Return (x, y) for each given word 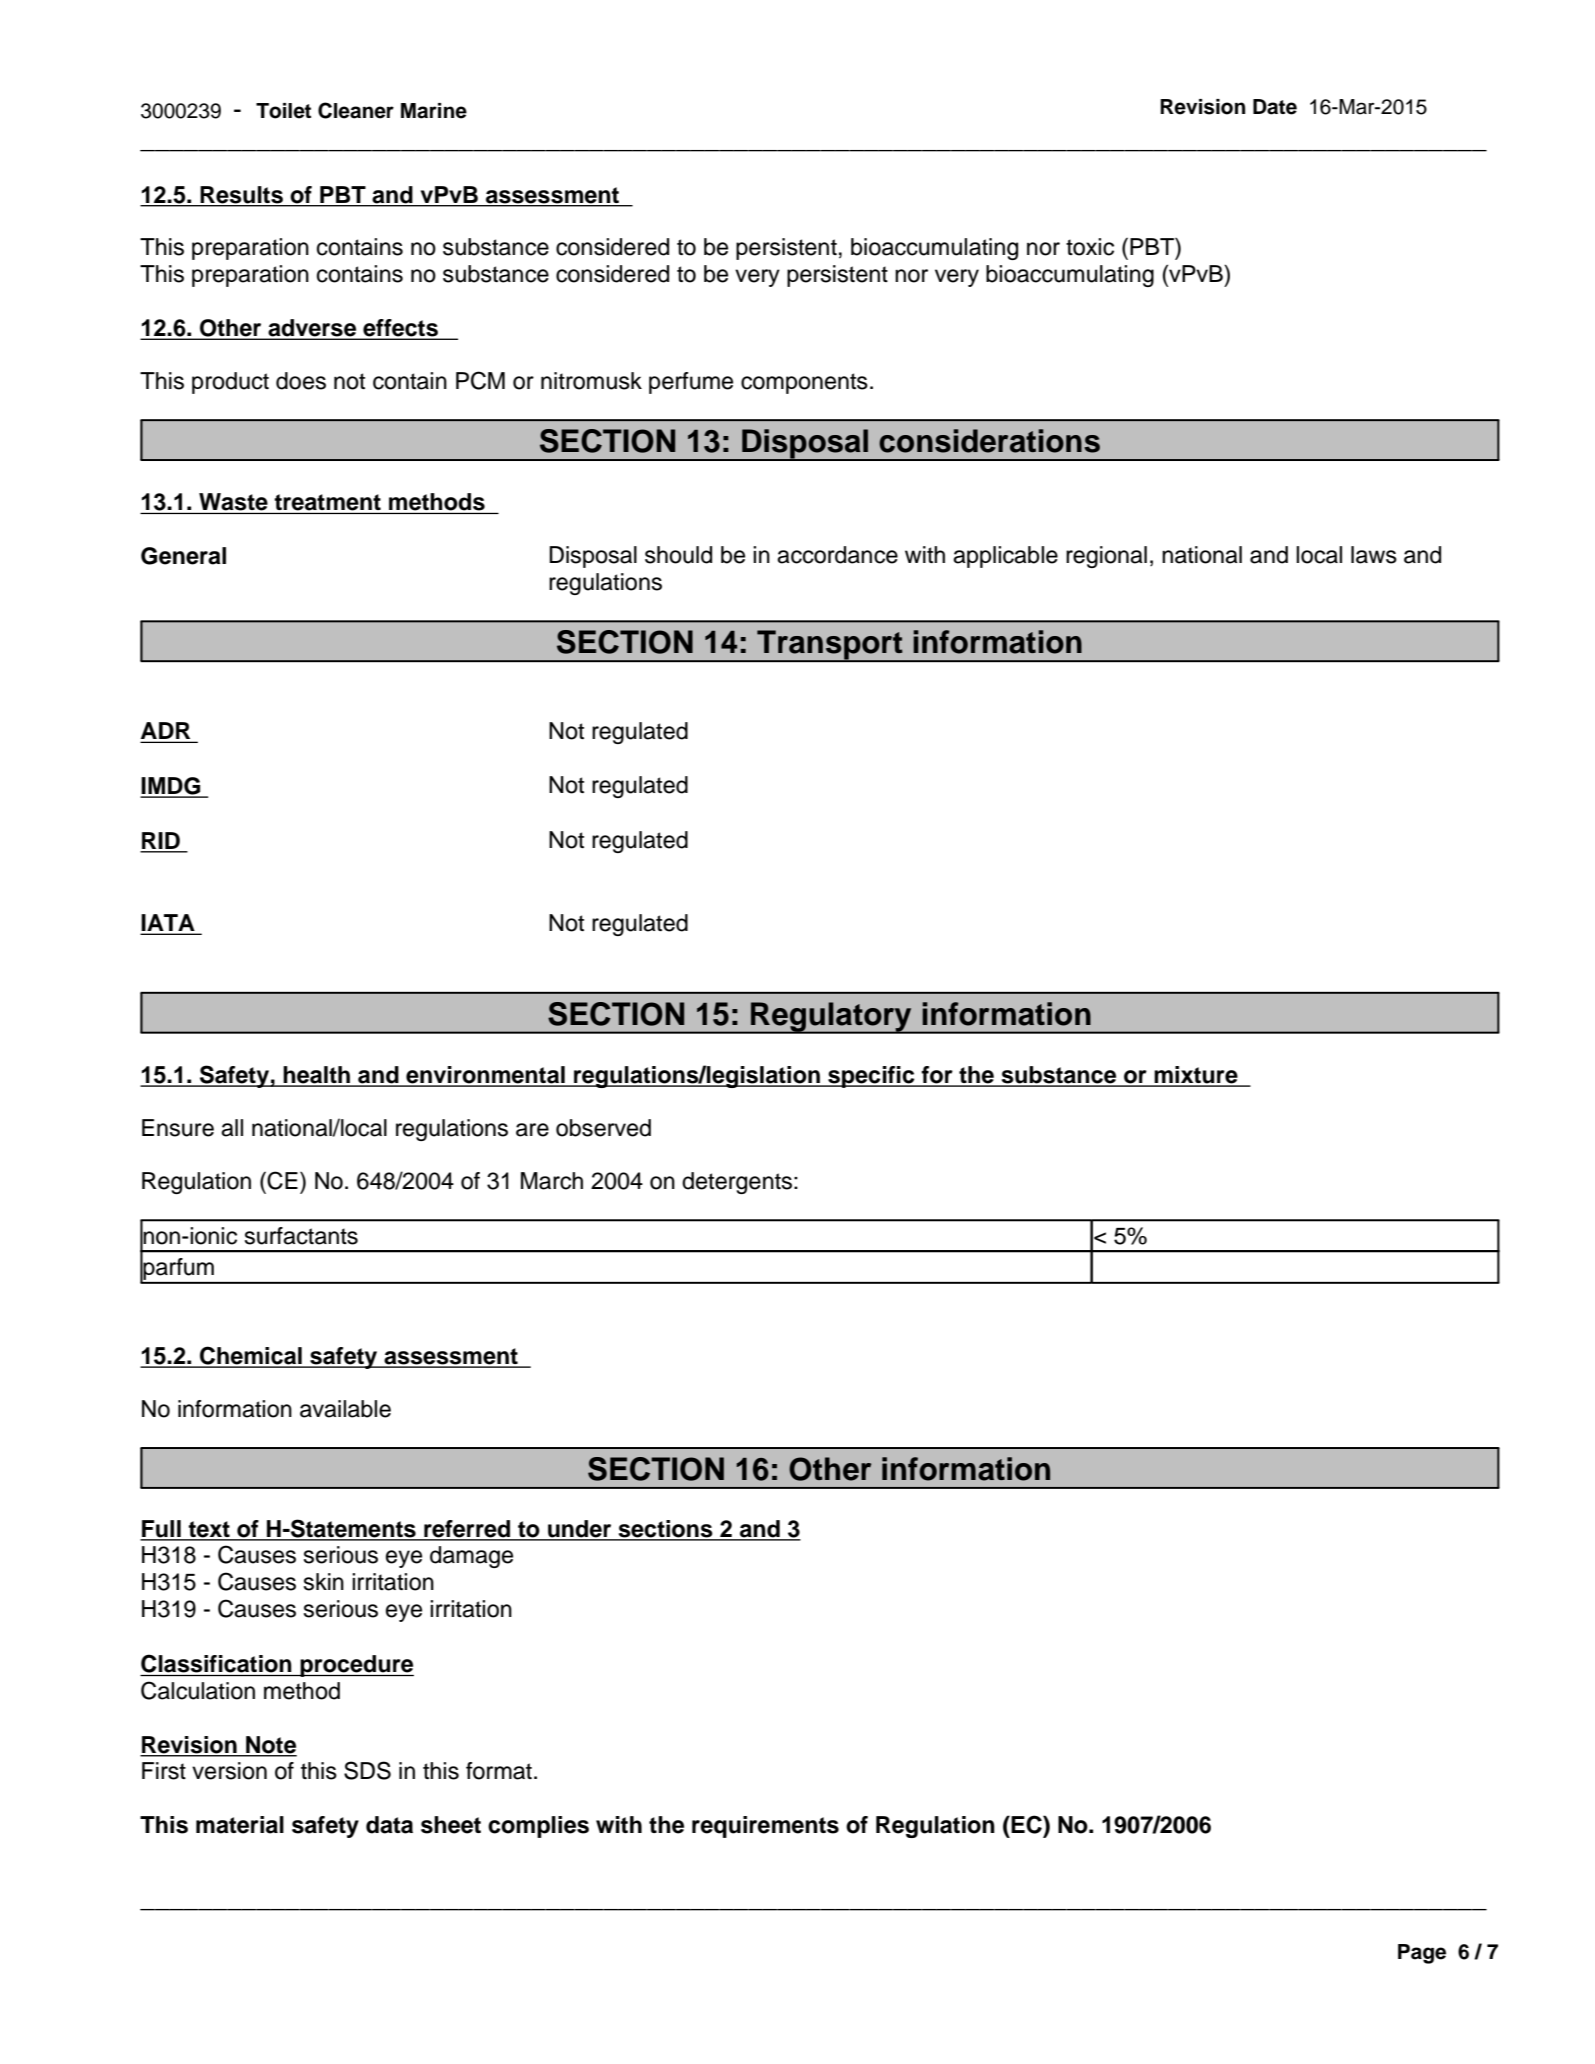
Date (1275, 107)
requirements (765, 1827)
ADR (167, 732)
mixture (1196, 1076)
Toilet (283, 111)
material (240, 1825)
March (552, 1181)
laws (1374, 555)
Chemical (251, 1356)
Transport (830, 646)
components (804, 383)
